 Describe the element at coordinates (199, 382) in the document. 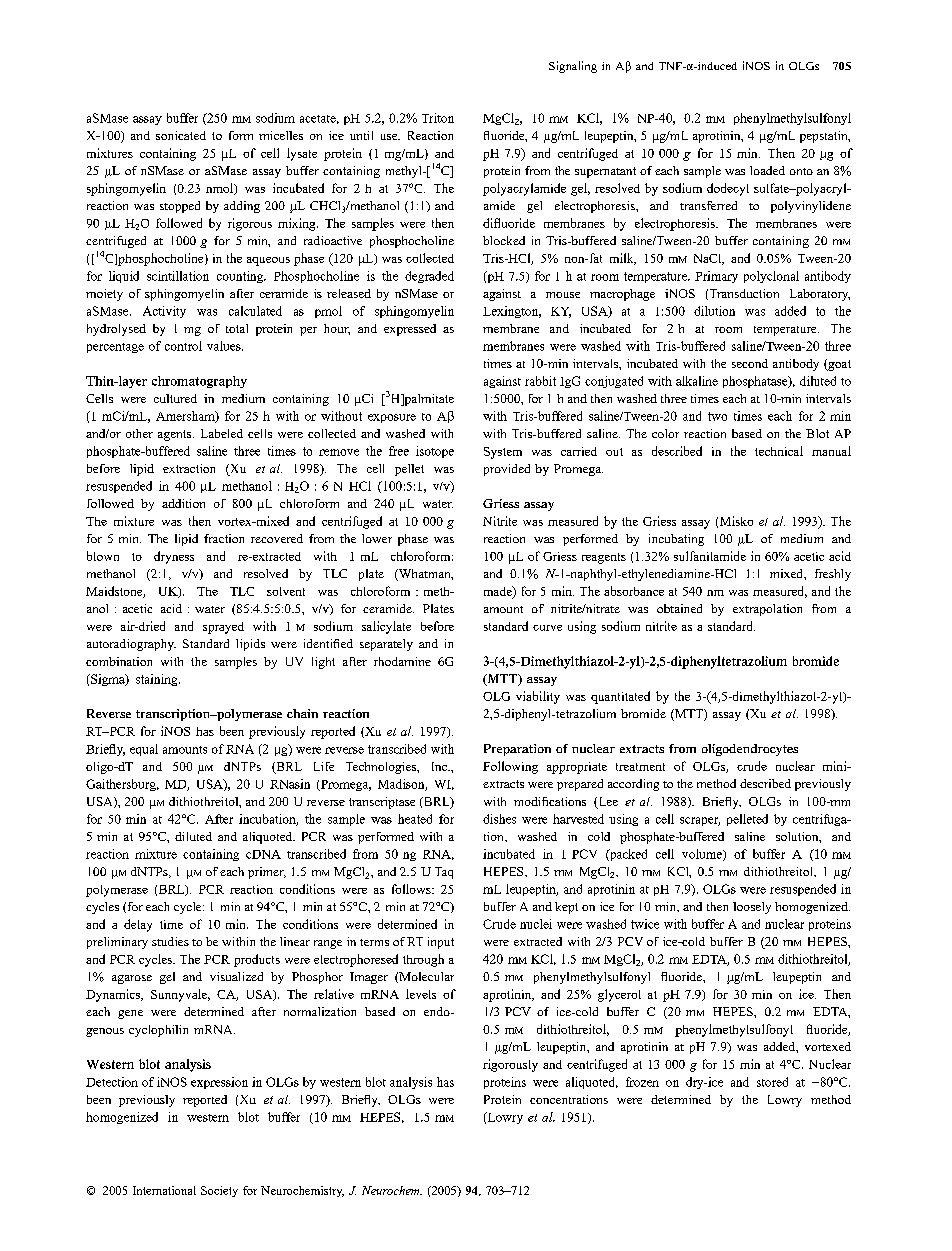

I see `chromatography` at that location.
